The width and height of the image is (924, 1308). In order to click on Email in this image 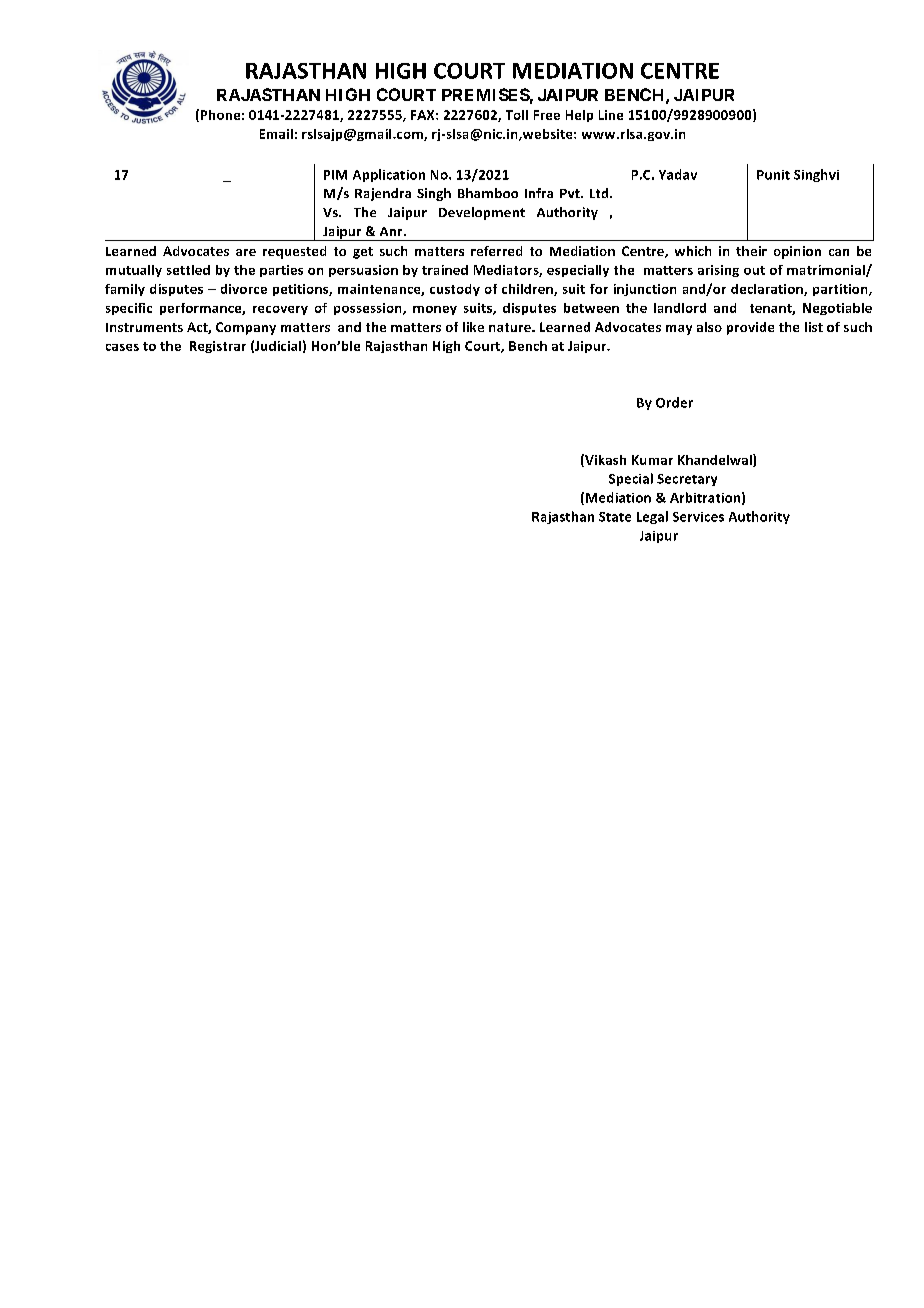, I will do `click(276, 134)`.
